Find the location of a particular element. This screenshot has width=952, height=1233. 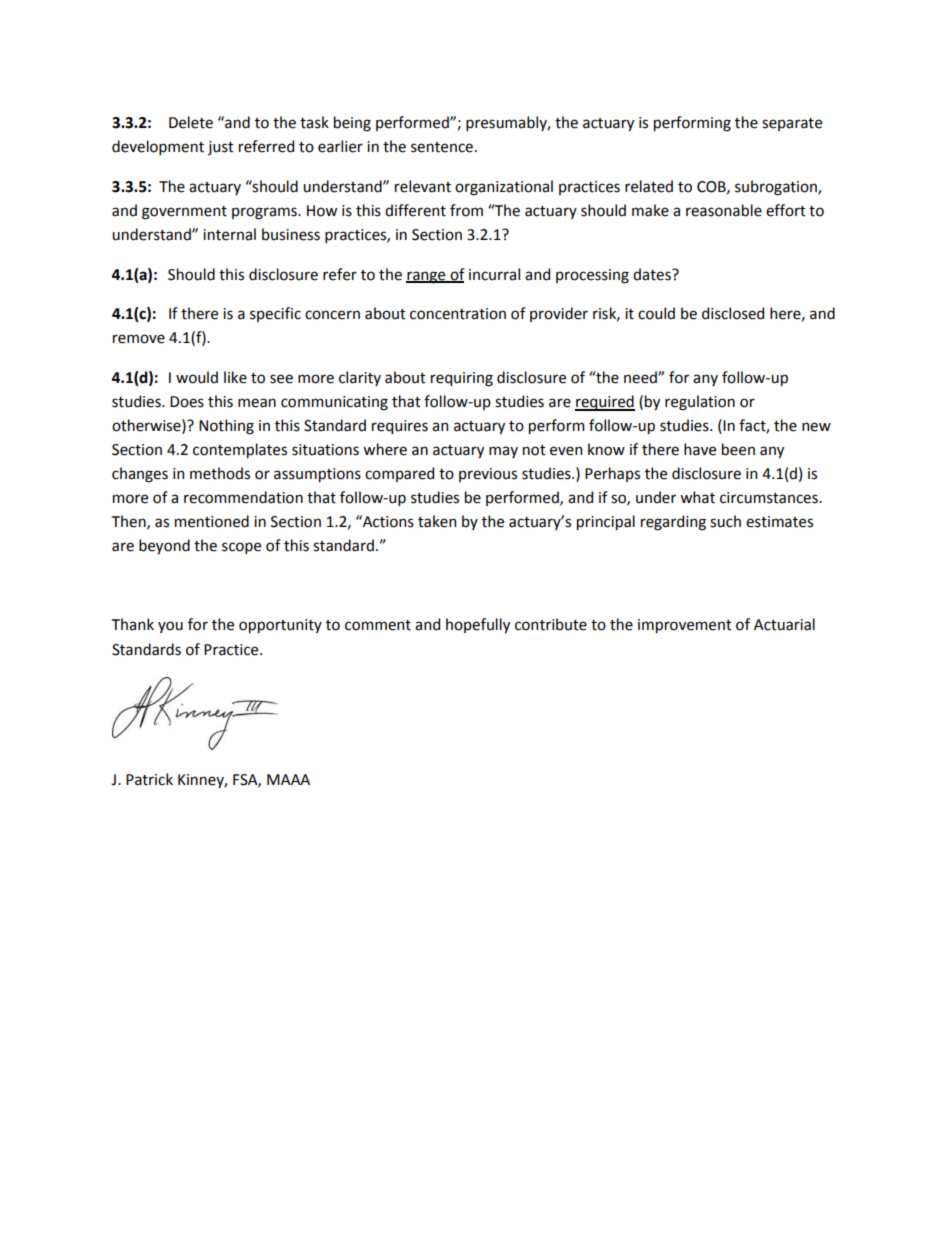

just is located at coordinates (221, 148).
